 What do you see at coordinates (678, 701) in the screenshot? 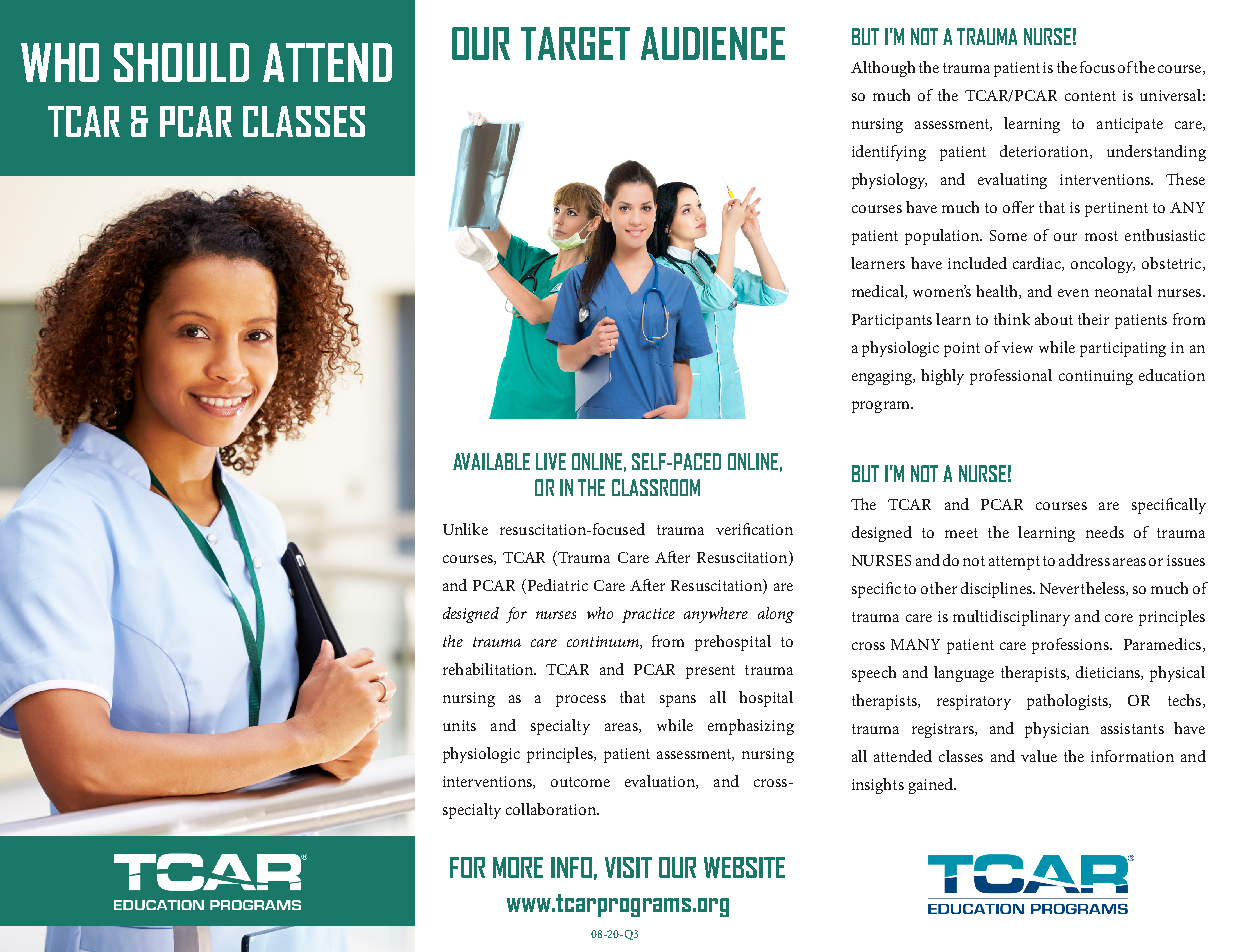
I see `spans` at bounding box center [678, 701].
